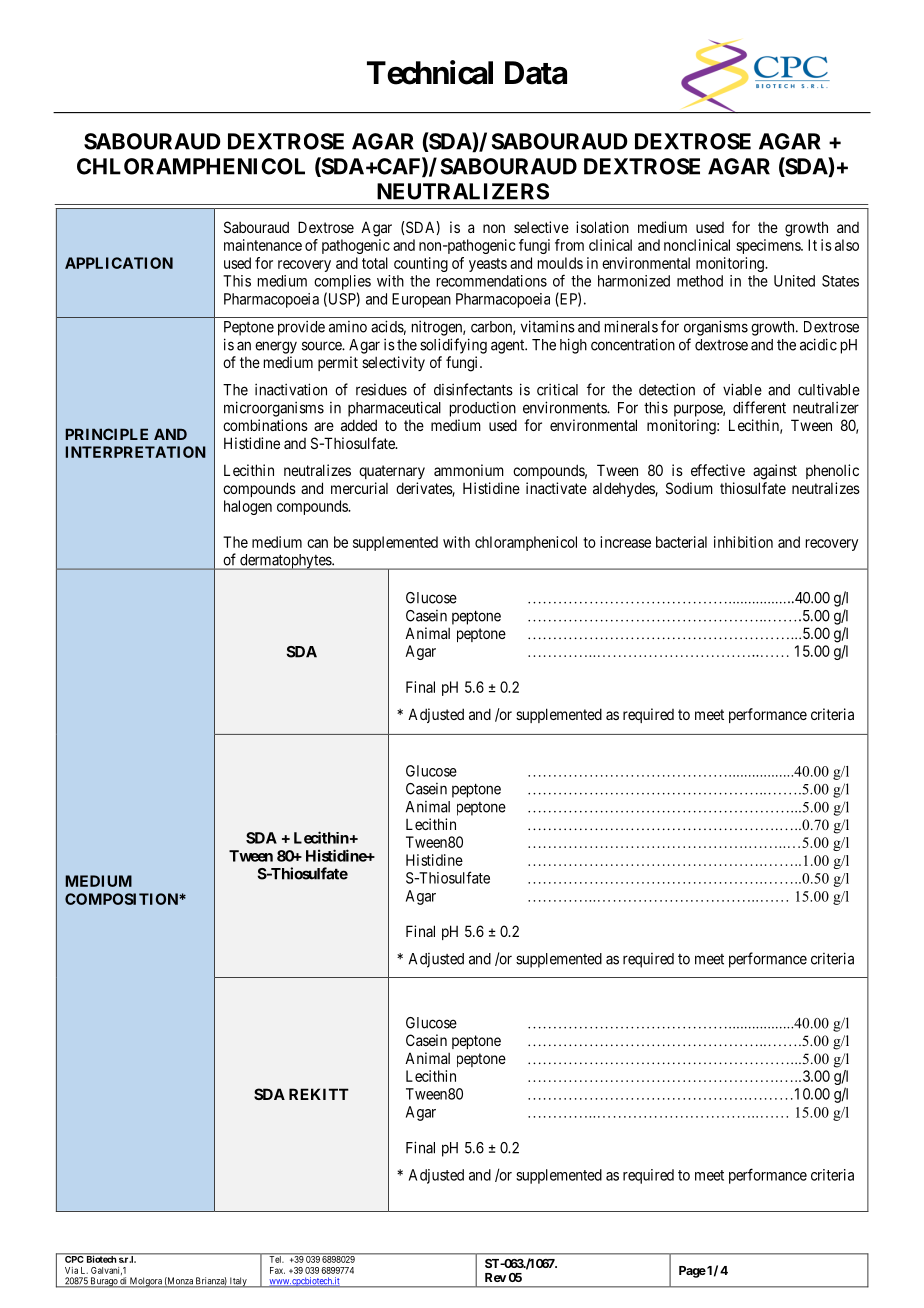 Image resolution: width=924 pixels, height=1308 pixels. I want to click on inhibition, so click(743, 542).
